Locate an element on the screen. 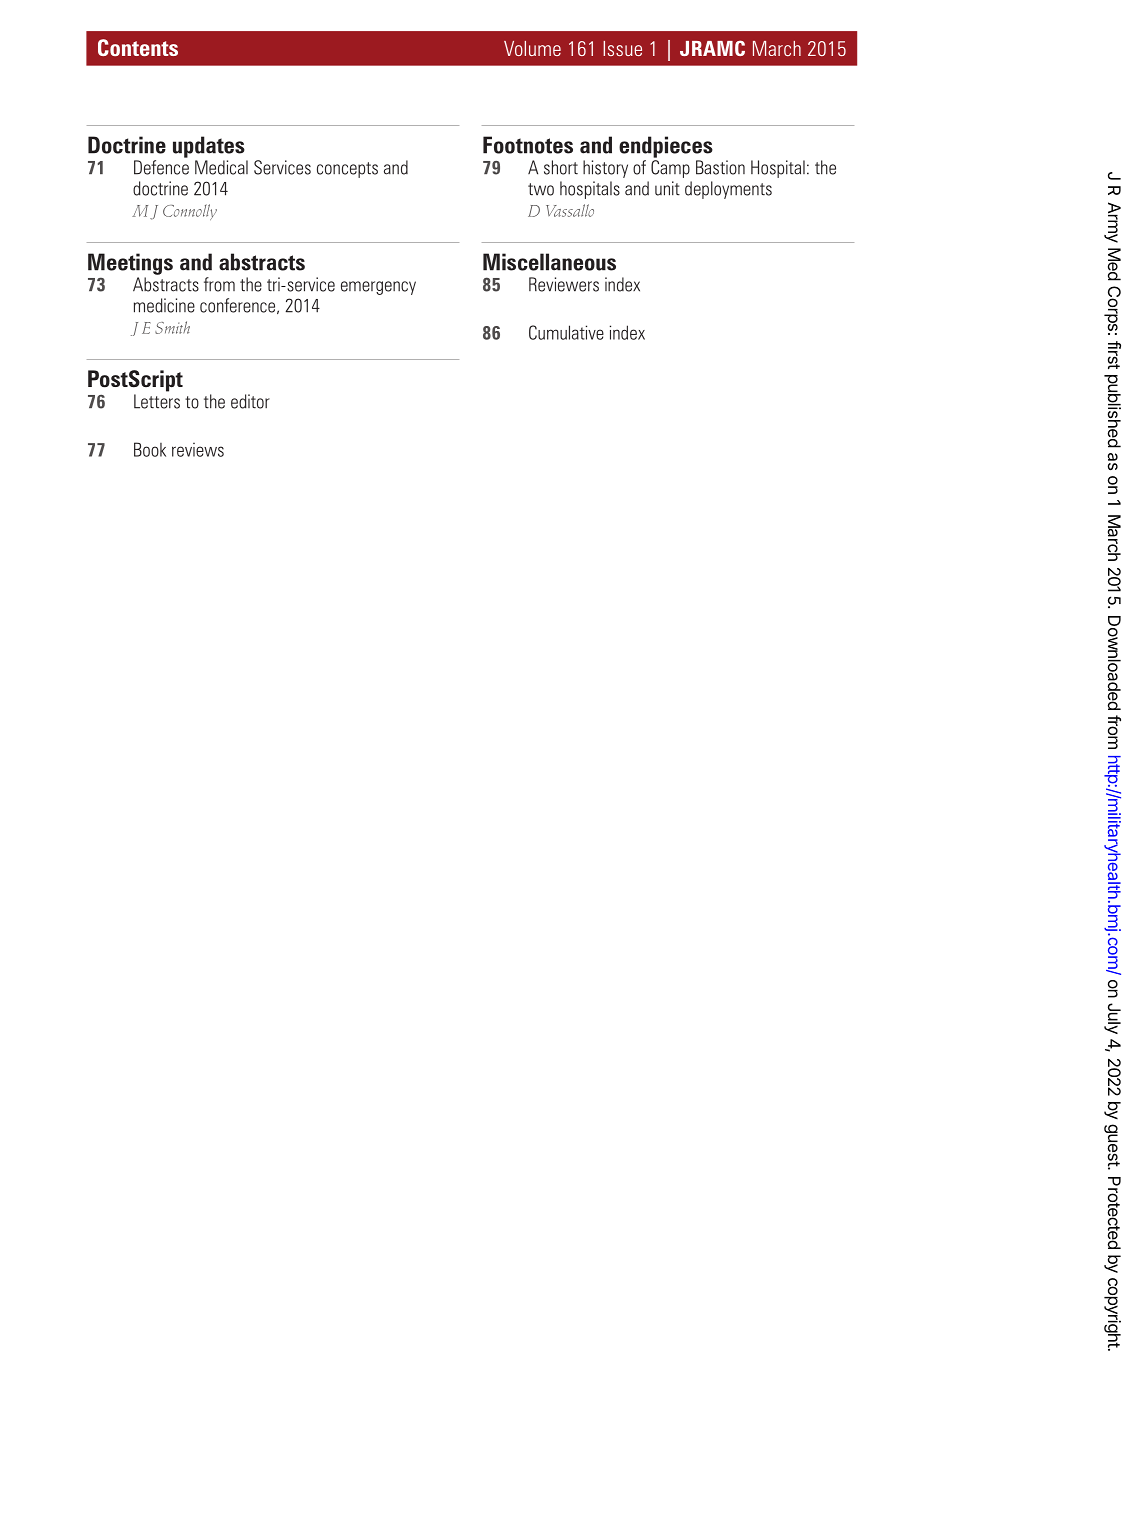  reviews is located at coordinates (198, 450).
